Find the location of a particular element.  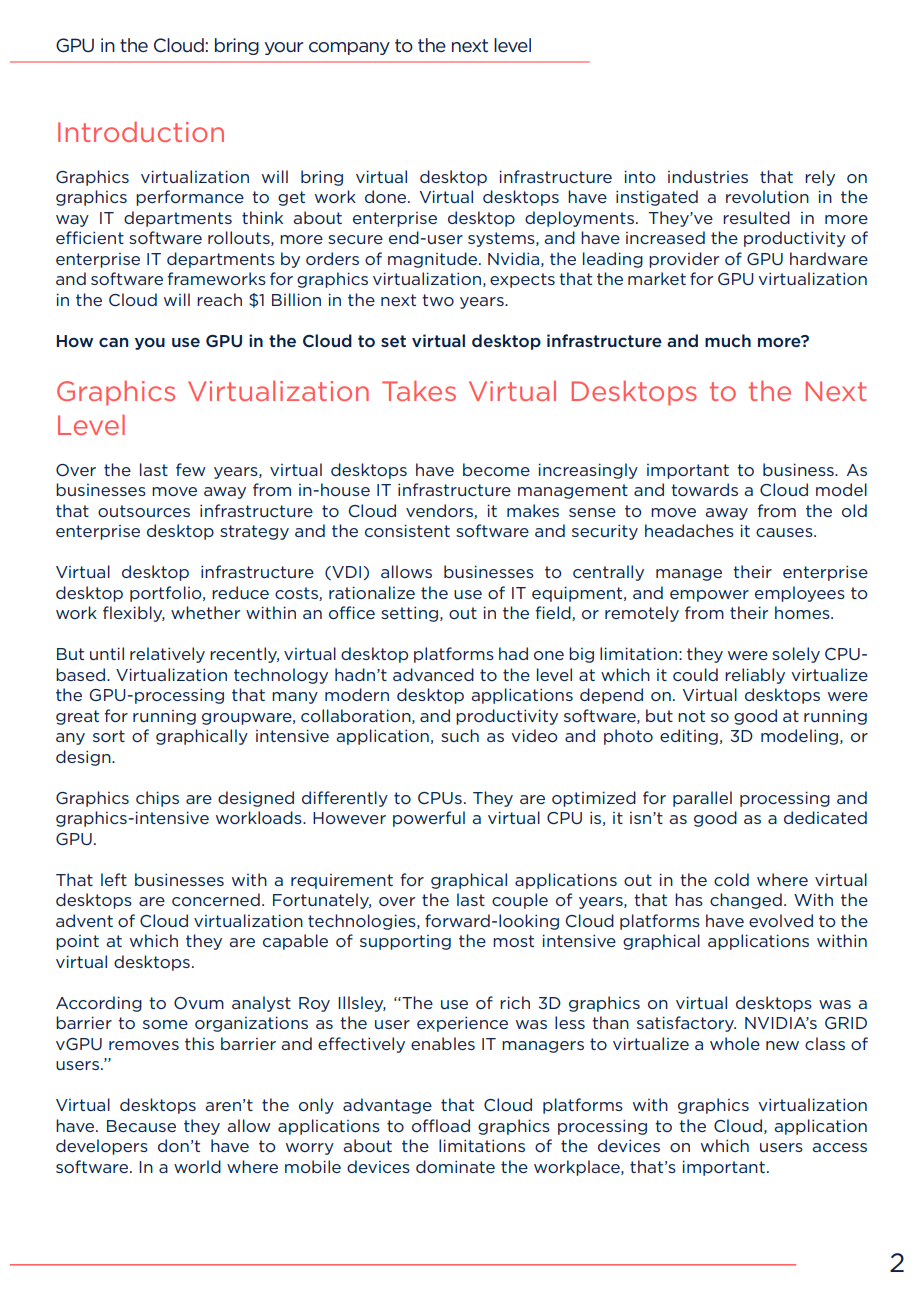

offload is located at coordinates (441, 1125).
